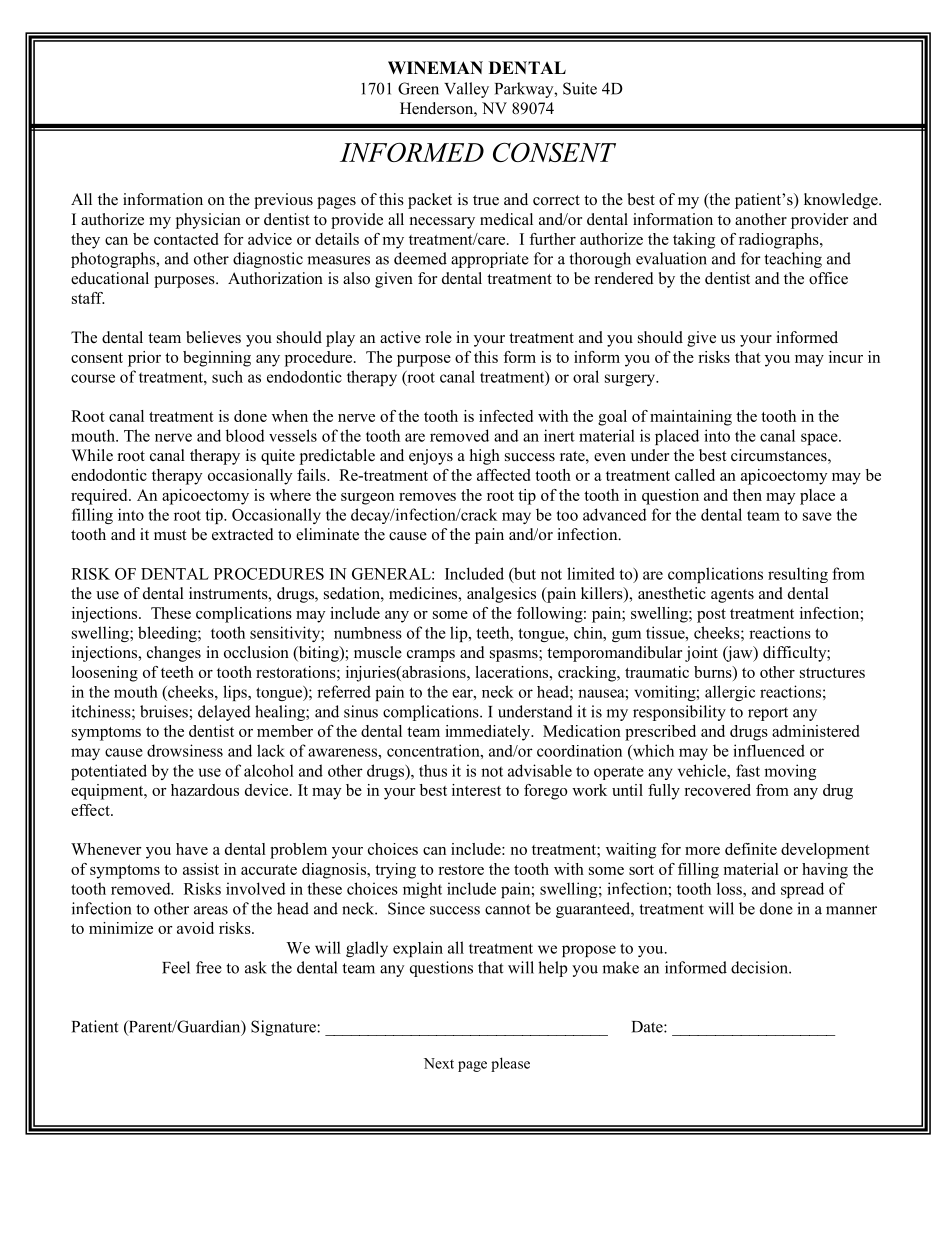 The image size is (952, 1233). I want to click on Next, so click(439, 1063).
